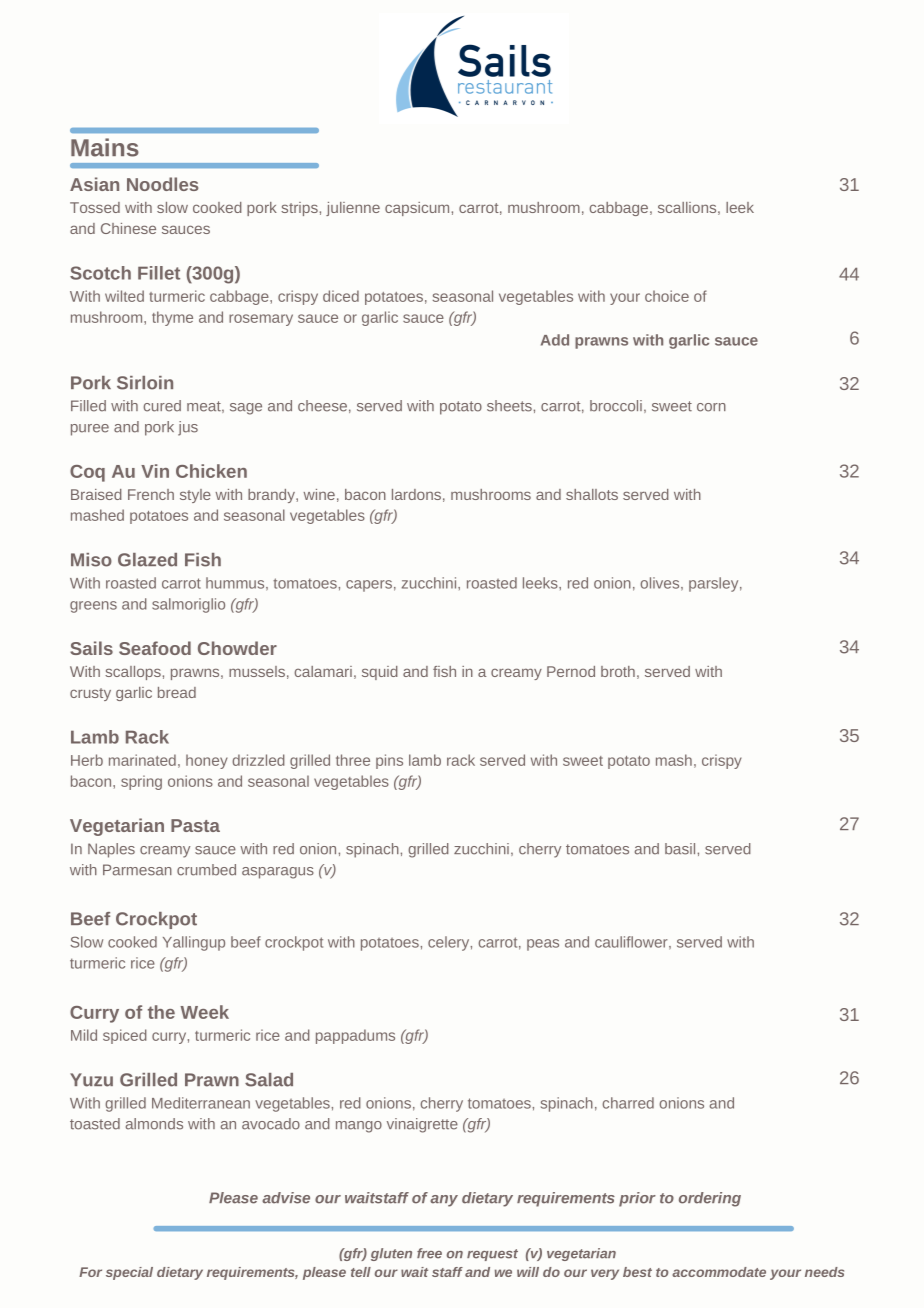  I want to click on charred, so click(628, 1103).
